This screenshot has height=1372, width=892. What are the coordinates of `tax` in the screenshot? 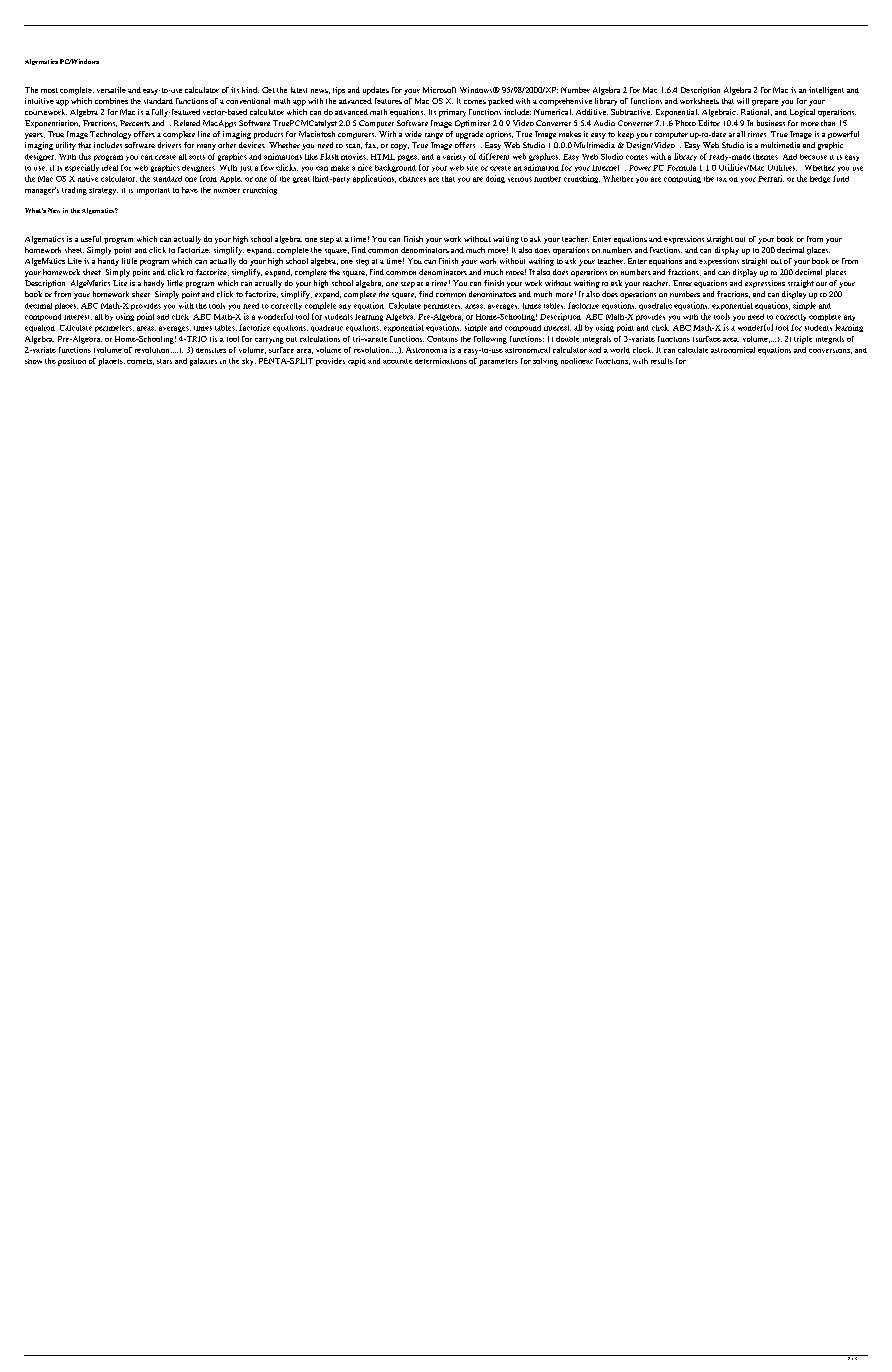 It's located at (722, 179).
